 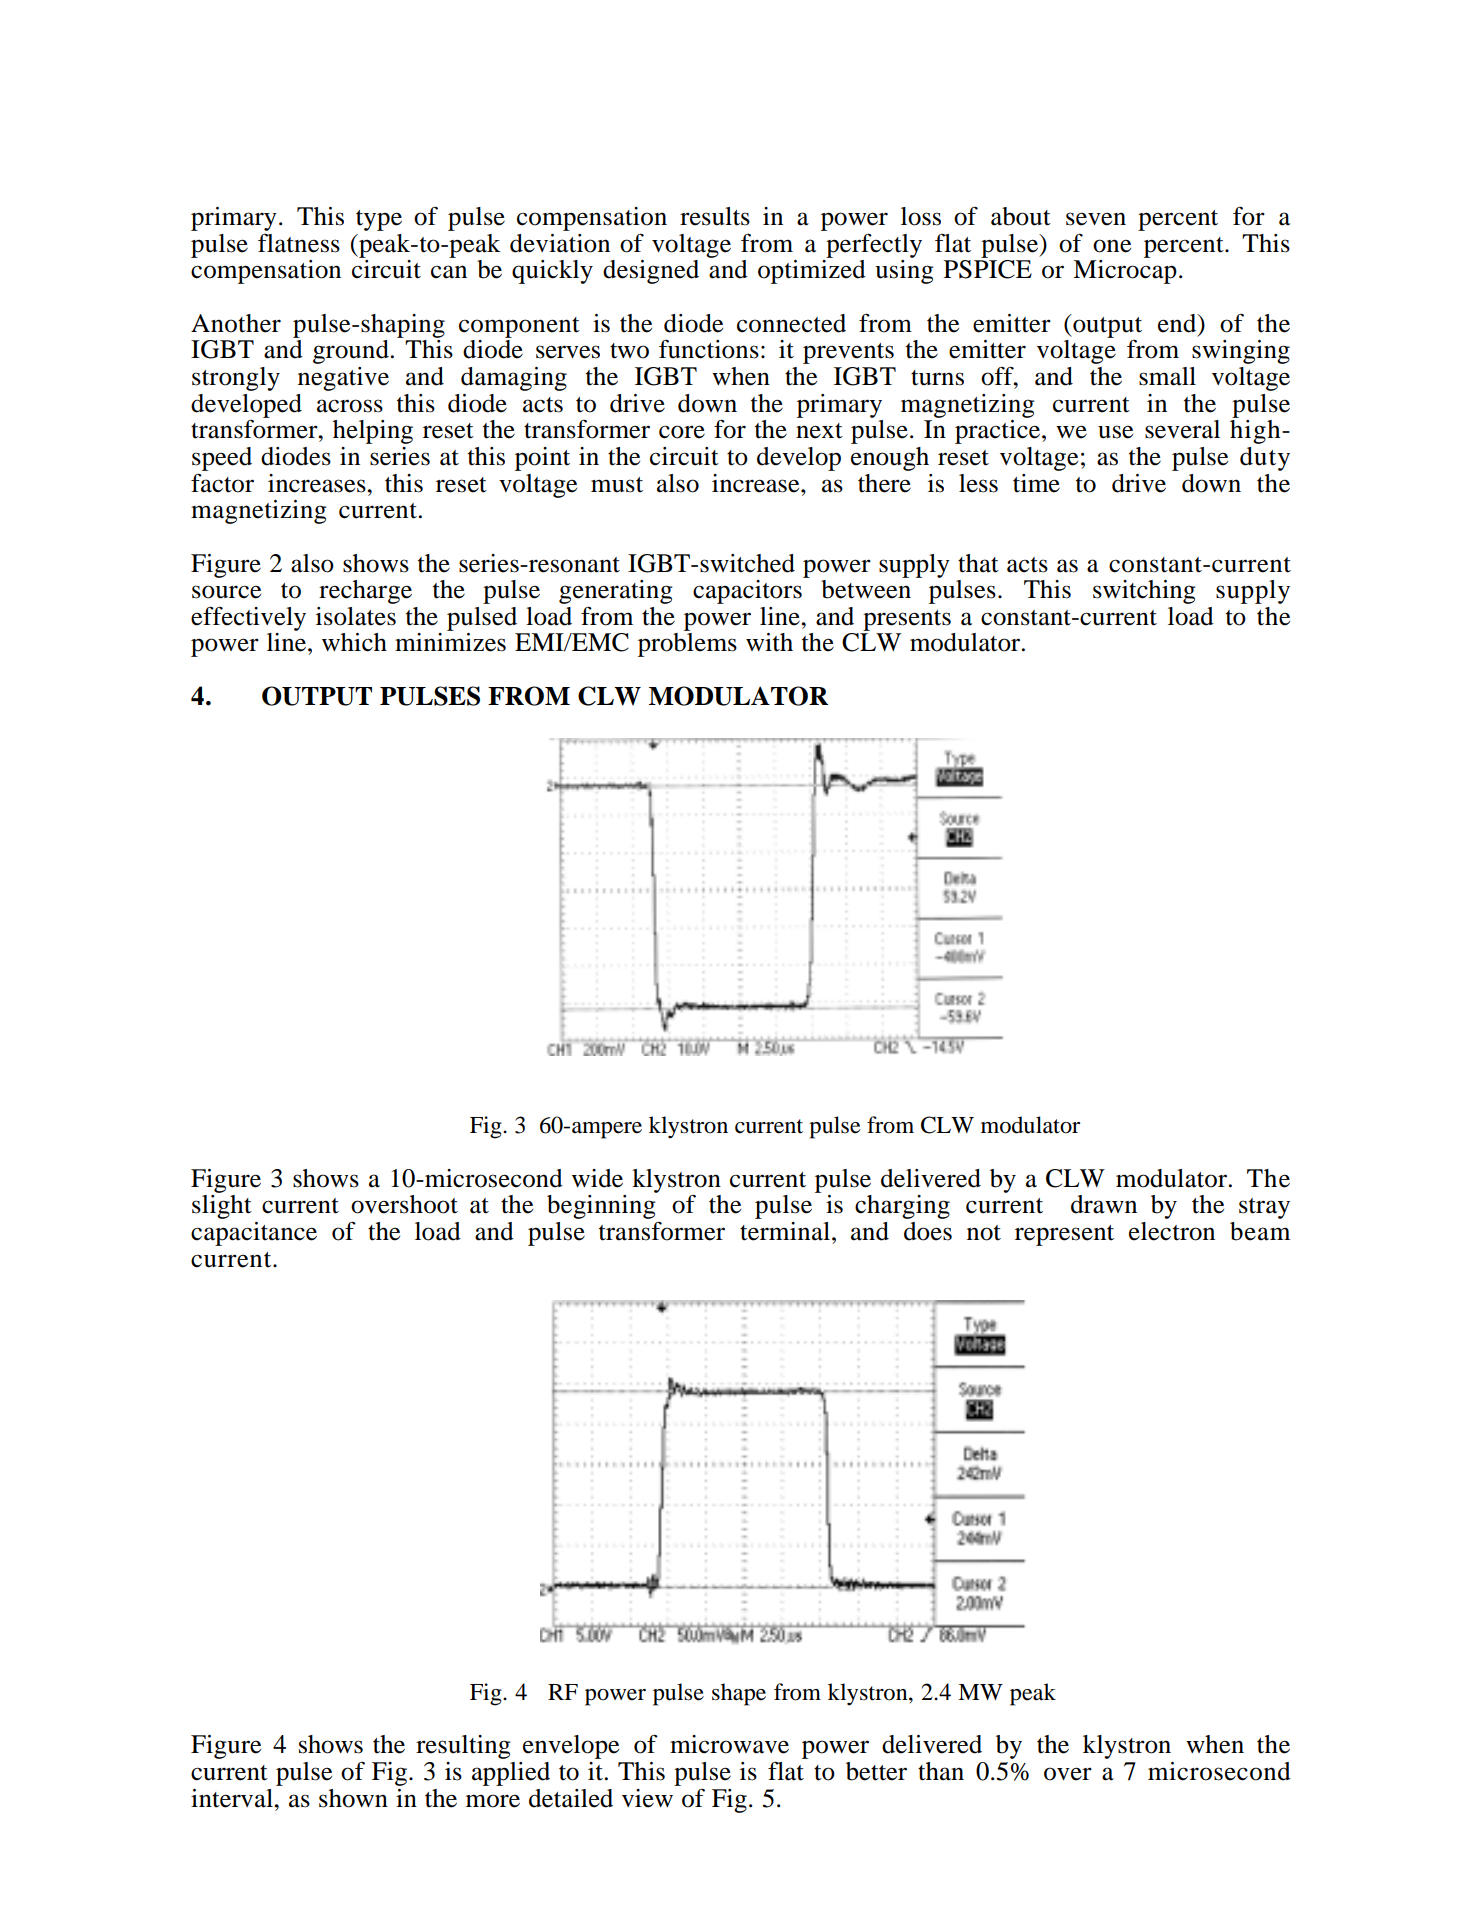 What do you see at coordinates (353, 1798) in the screenshot?
I see `shown` at bounding box center [353, 1798].
